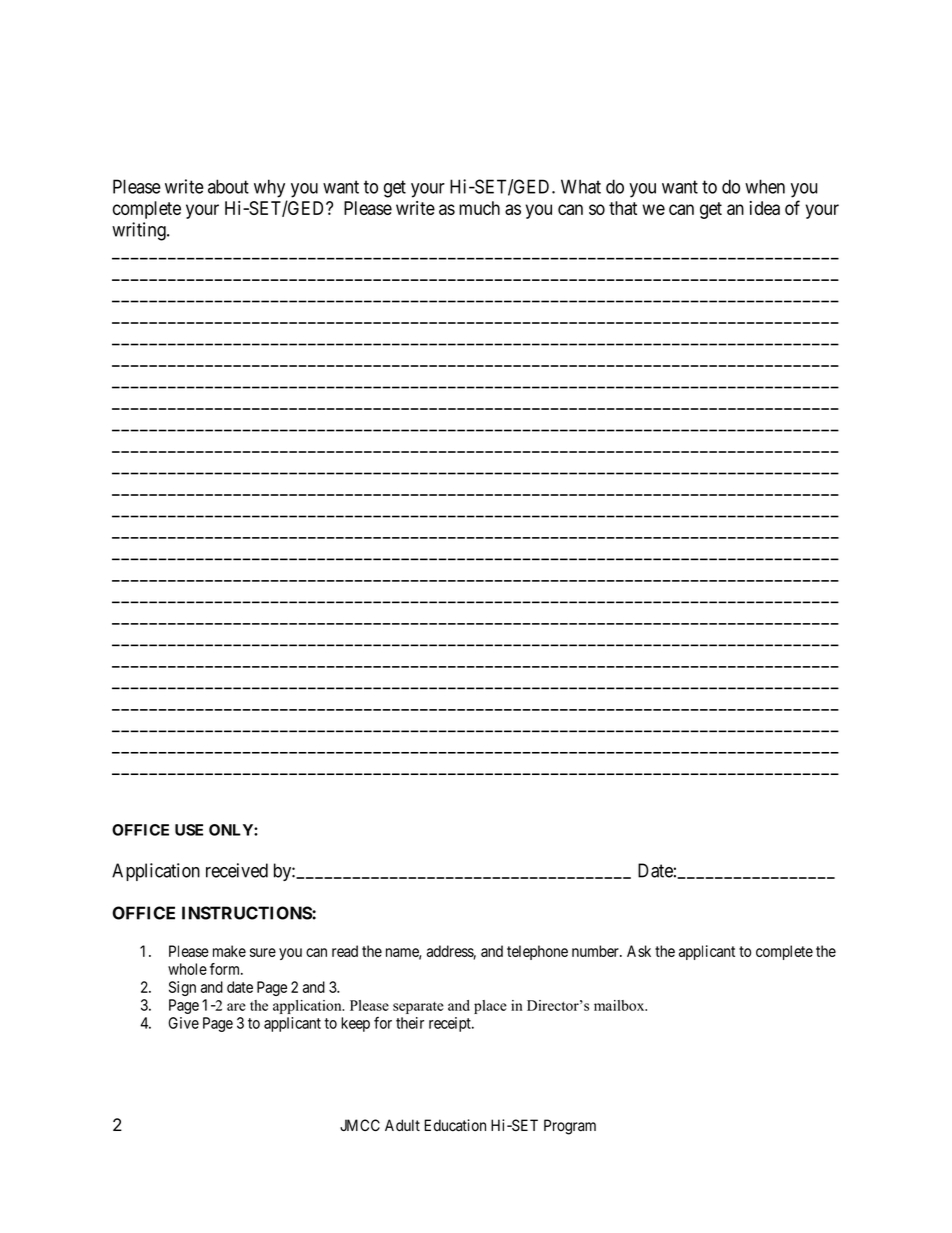 Image resolution: width=952 pixels, height=1233 pixels. Describe the element at coordinates (537, 952) in the screenshot. I see `telephone` at that location.
